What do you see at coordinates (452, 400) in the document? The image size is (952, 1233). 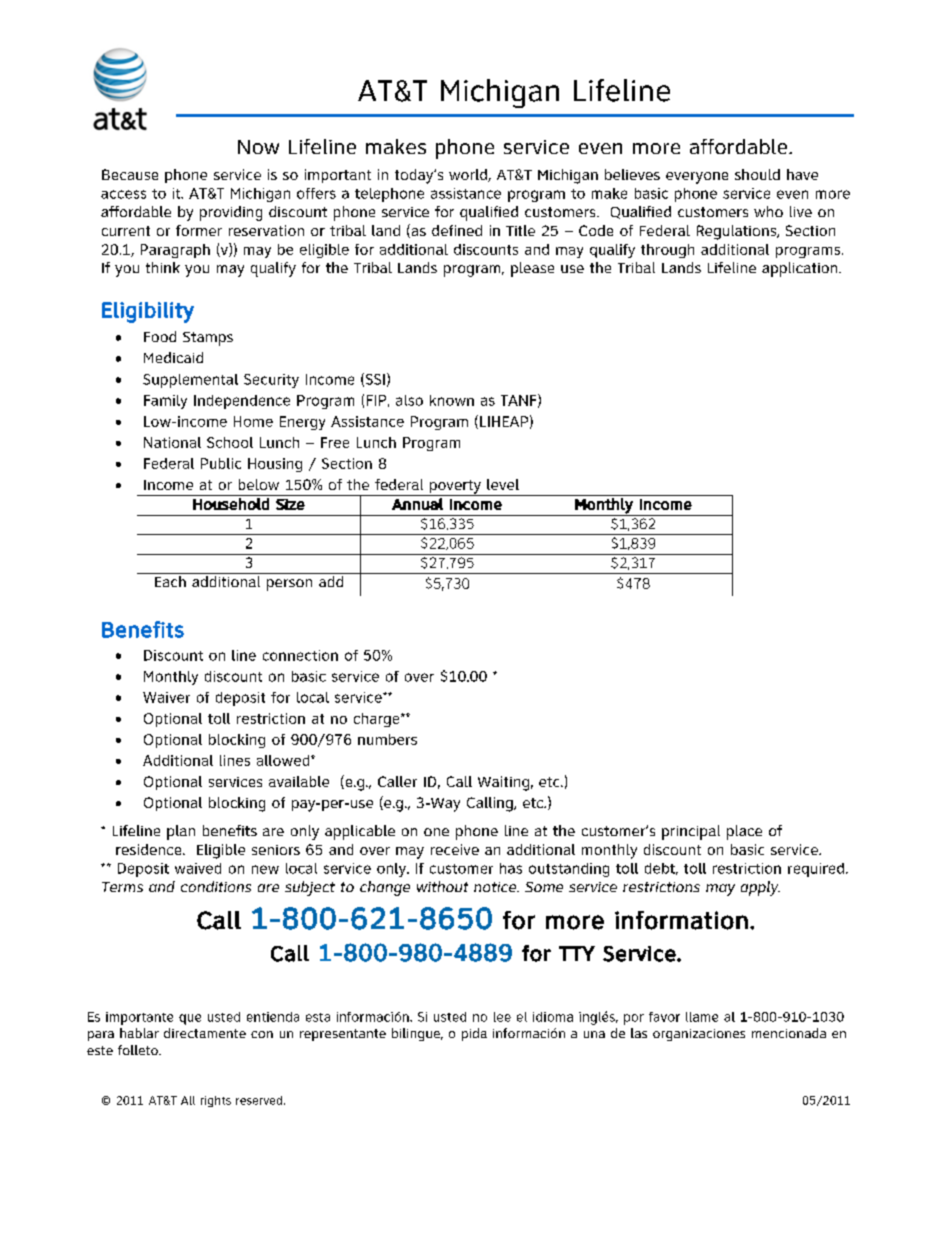 I see `known` at bounding box center [452, 400].
